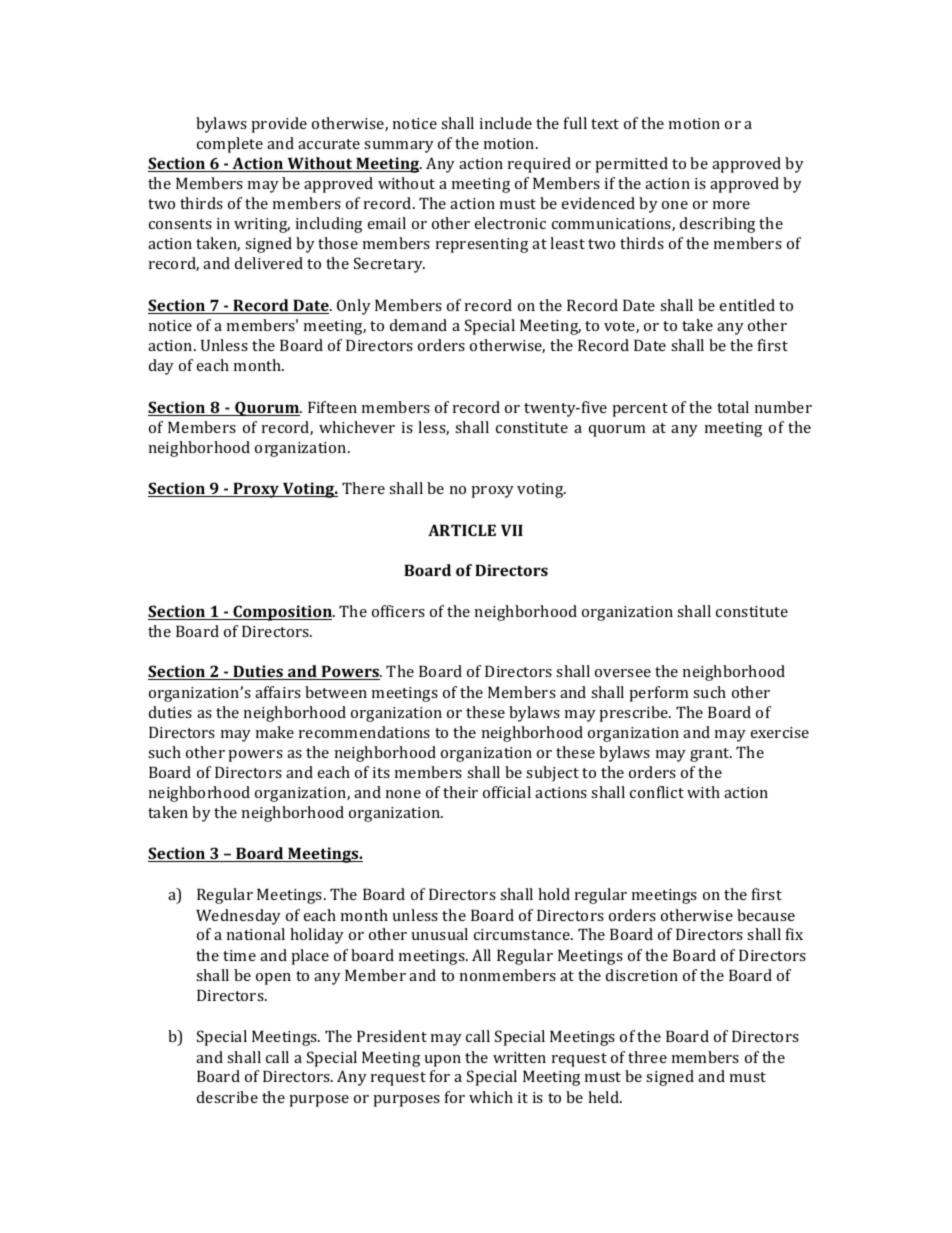 The height and width of the screenshot is (1233, 952). I want to click on make, so click(275, 732).
